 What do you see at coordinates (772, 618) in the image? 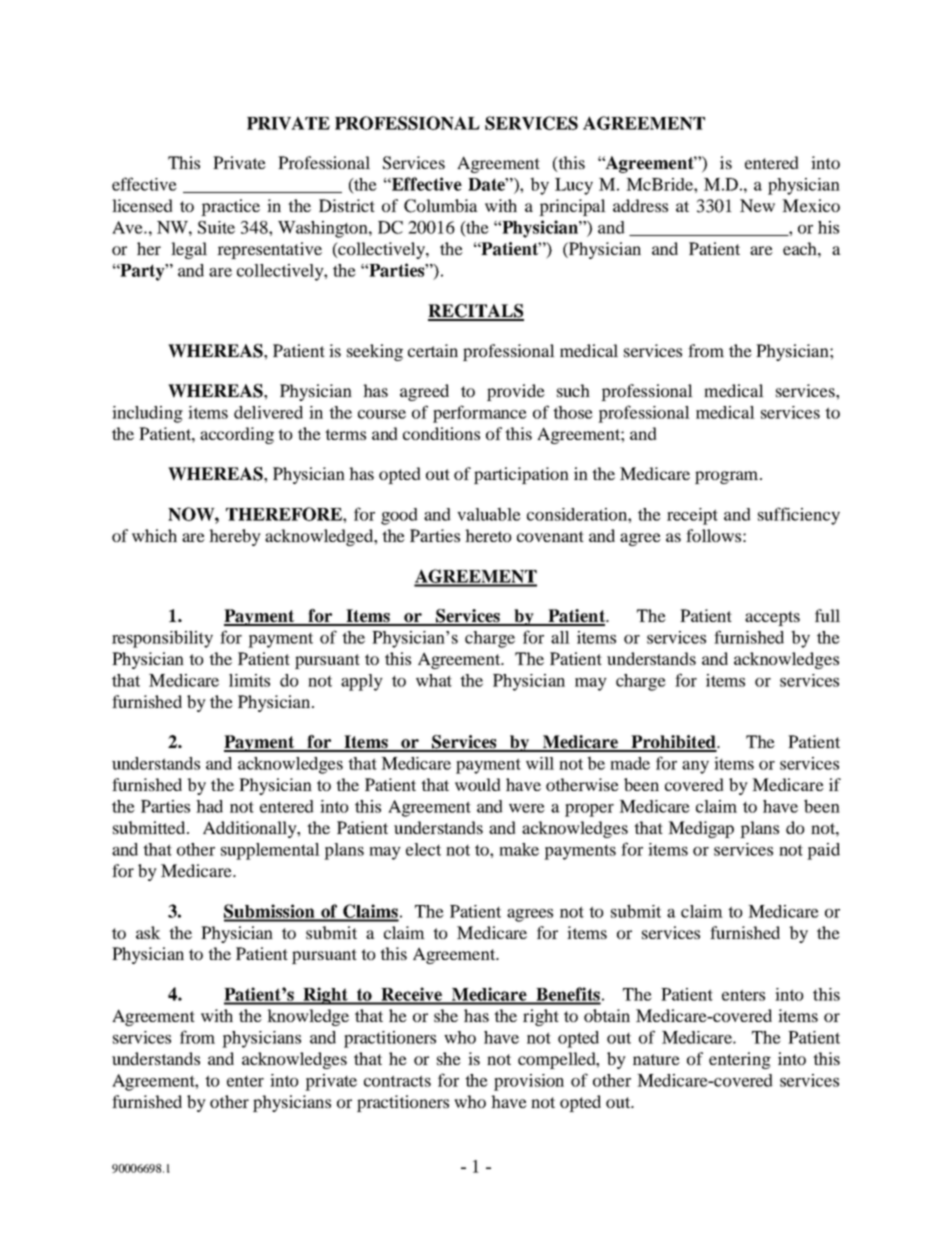
I see `accepts` at bounding box center [772, 618].
